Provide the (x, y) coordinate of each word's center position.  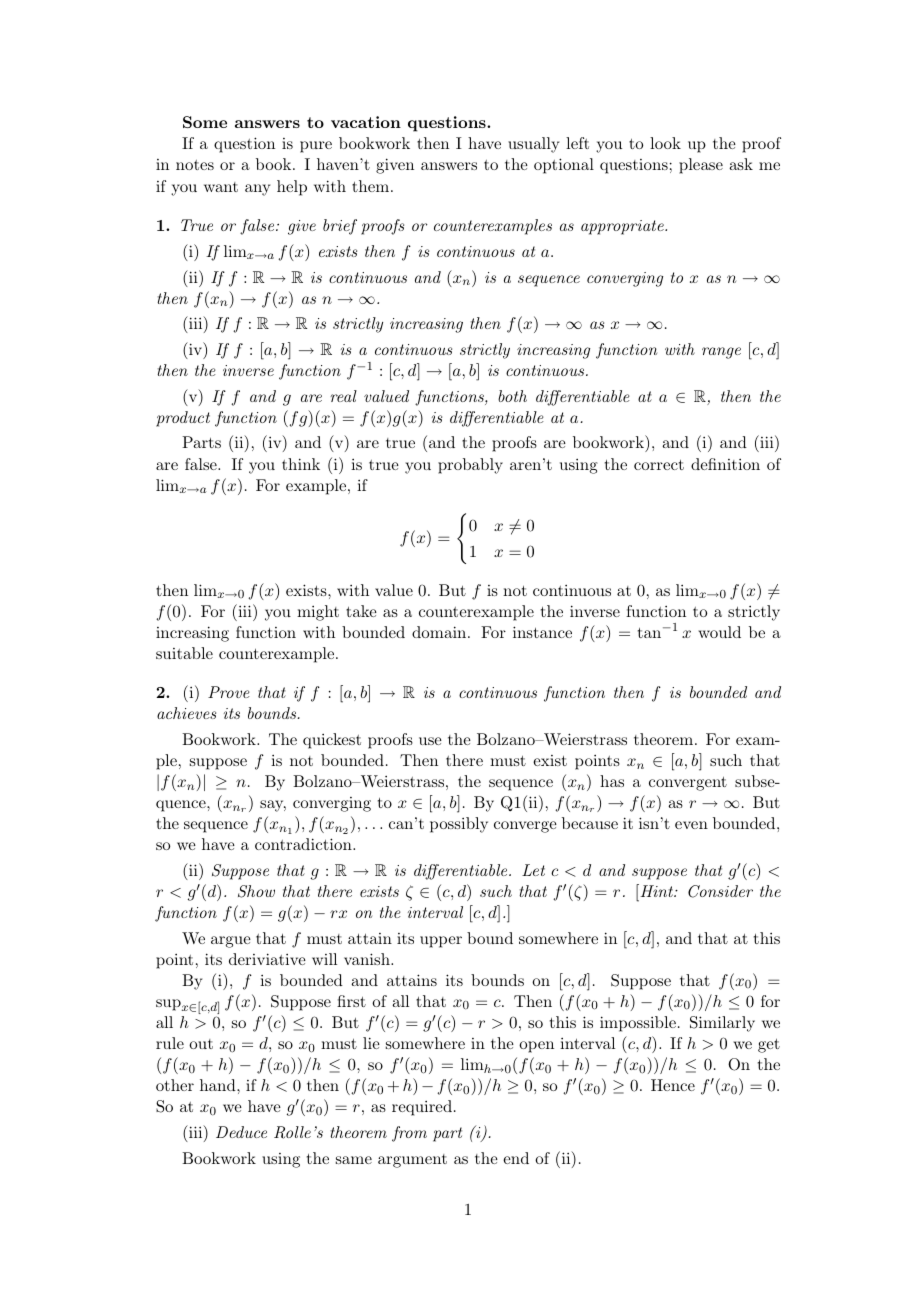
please (701, 166)
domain (440, 632)
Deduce (241, 1132)
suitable (184, 653)
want (221, 187)
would (719, 632)
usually (533, 145)
